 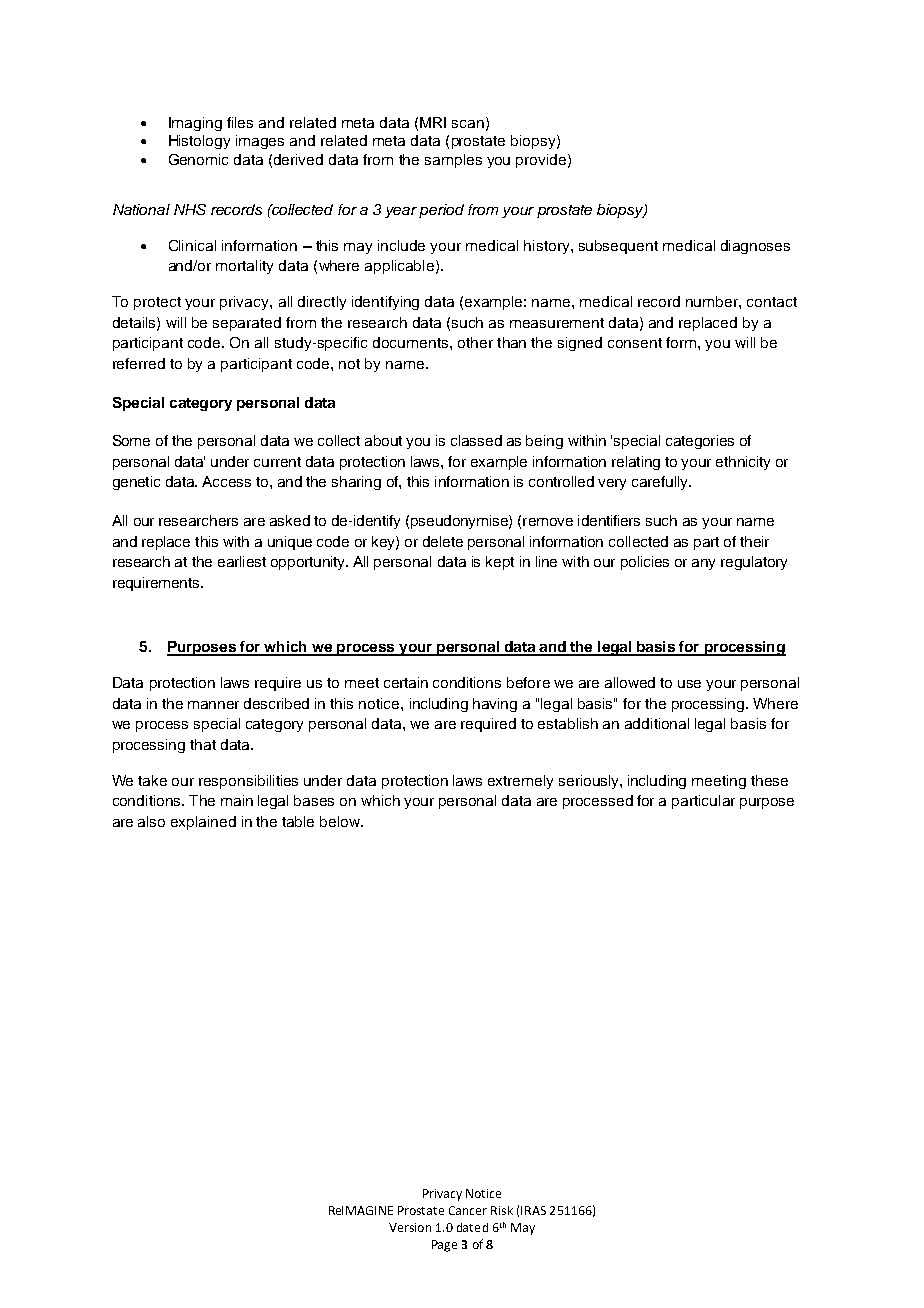 I want to click on IRAS, so click(x=533, y=1210).
